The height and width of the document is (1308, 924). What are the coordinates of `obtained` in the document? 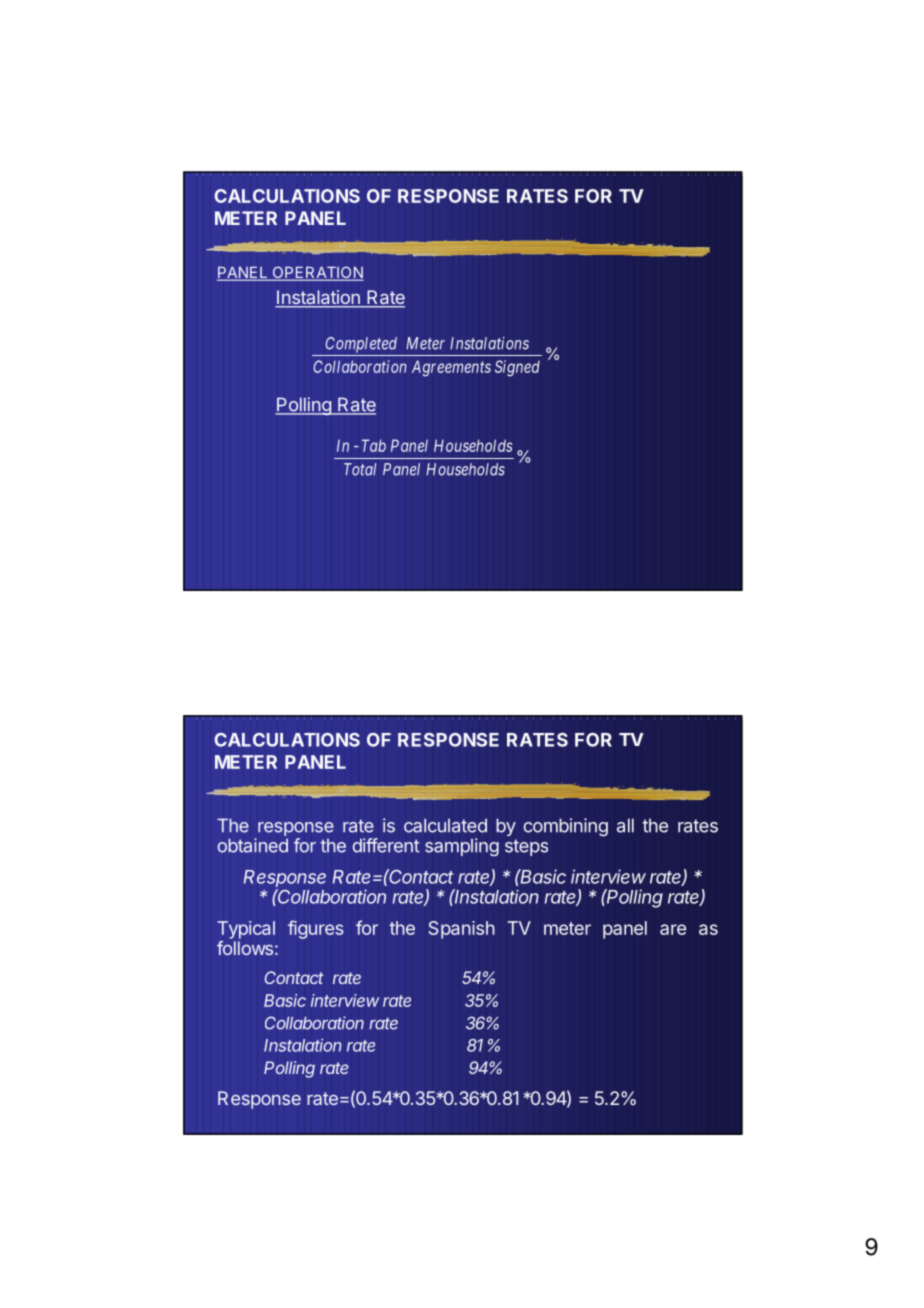 It's located at (253, 845).
